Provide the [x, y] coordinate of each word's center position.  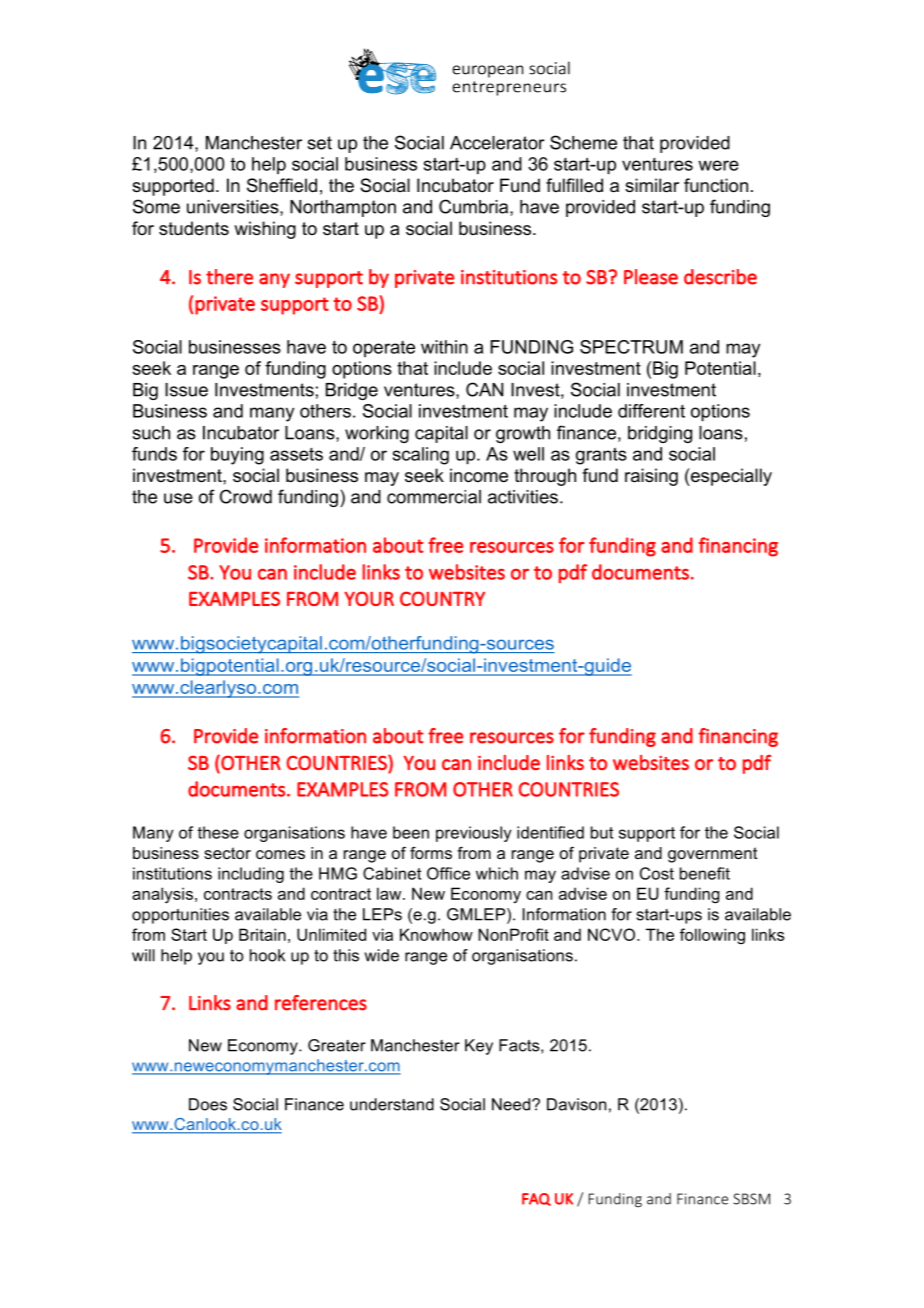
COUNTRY [442, 598]
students [194, 228]
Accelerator [497, 143]
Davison [576, 1104]
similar [652, 185]
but [602, 832]
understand [392, 1104]
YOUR [369, 598]
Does [208, 1104]
